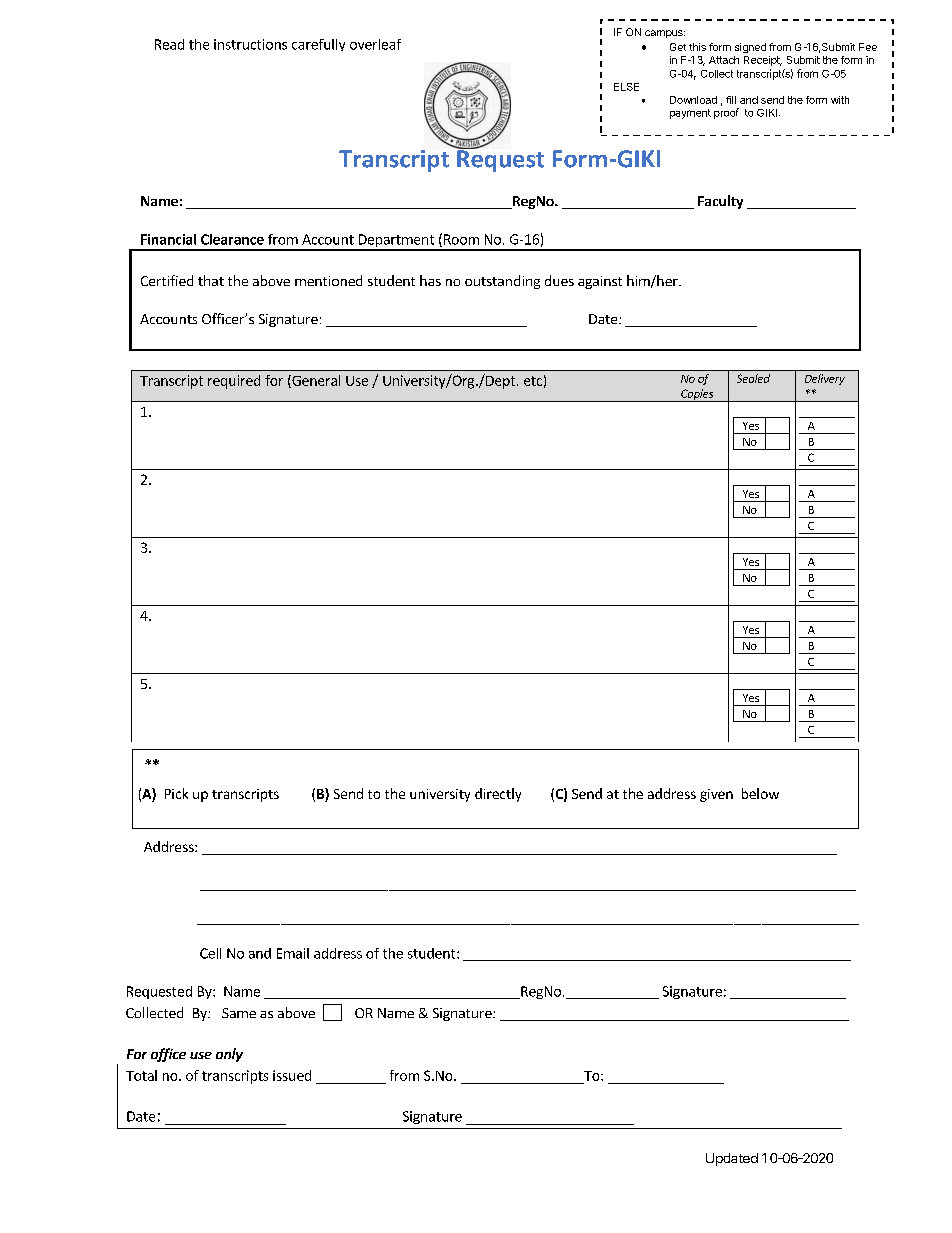  I want to click on Receipt, so click(763, 61).
